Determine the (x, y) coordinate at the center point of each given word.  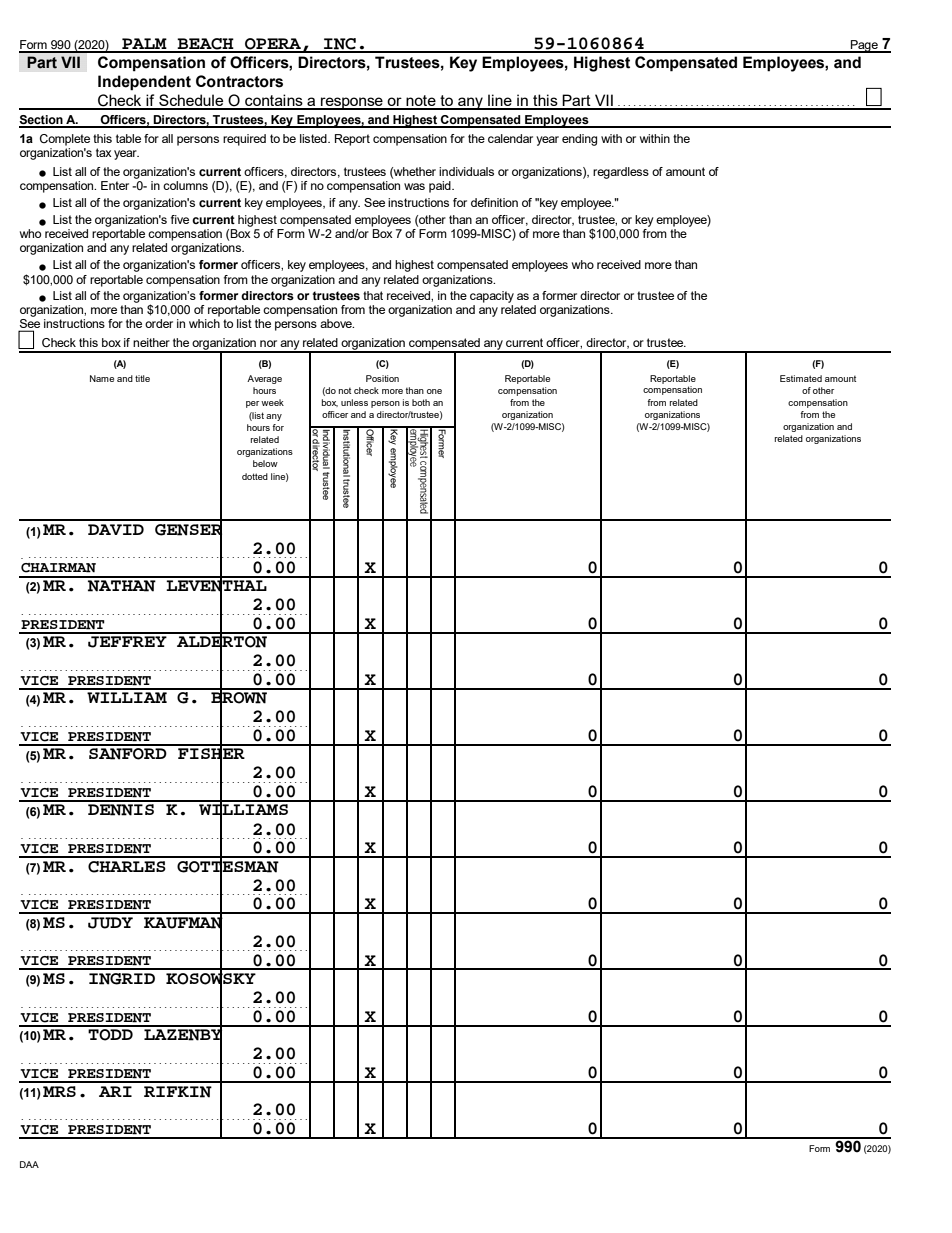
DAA (29, 1164)
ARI (115, 1091)
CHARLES (127, 867)
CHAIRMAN (58, 568)
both (421, 402)
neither (151, 342)
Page (864, 46)
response (352, 103)
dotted (255, 476)
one (434, 391)
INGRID (122, 979)
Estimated (801, 378)
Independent (144, 83)
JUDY (110, 923)
